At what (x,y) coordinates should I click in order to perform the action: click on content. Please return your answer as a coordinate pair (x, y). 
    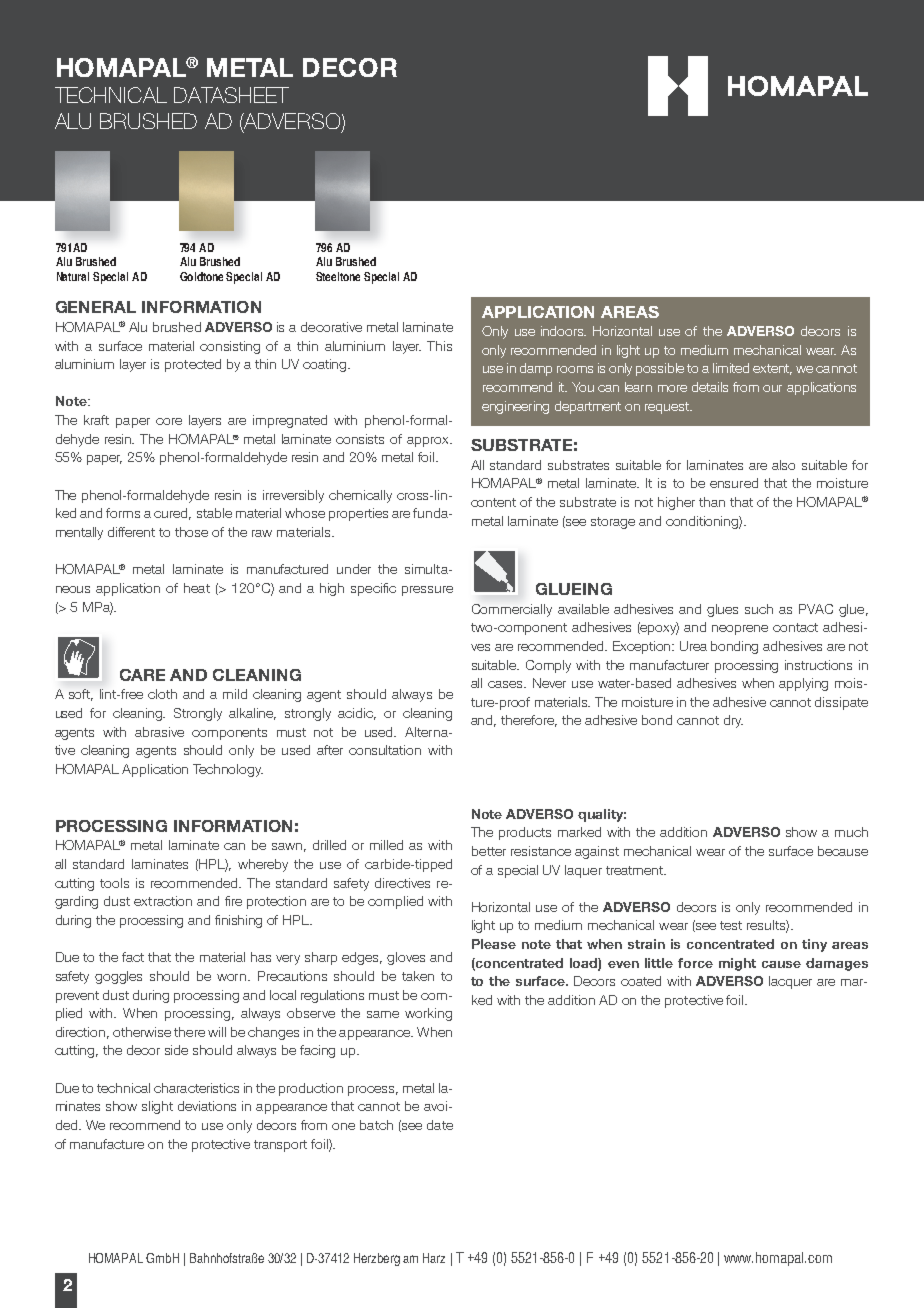
    Looking at the image, I should click on (493, 502).
